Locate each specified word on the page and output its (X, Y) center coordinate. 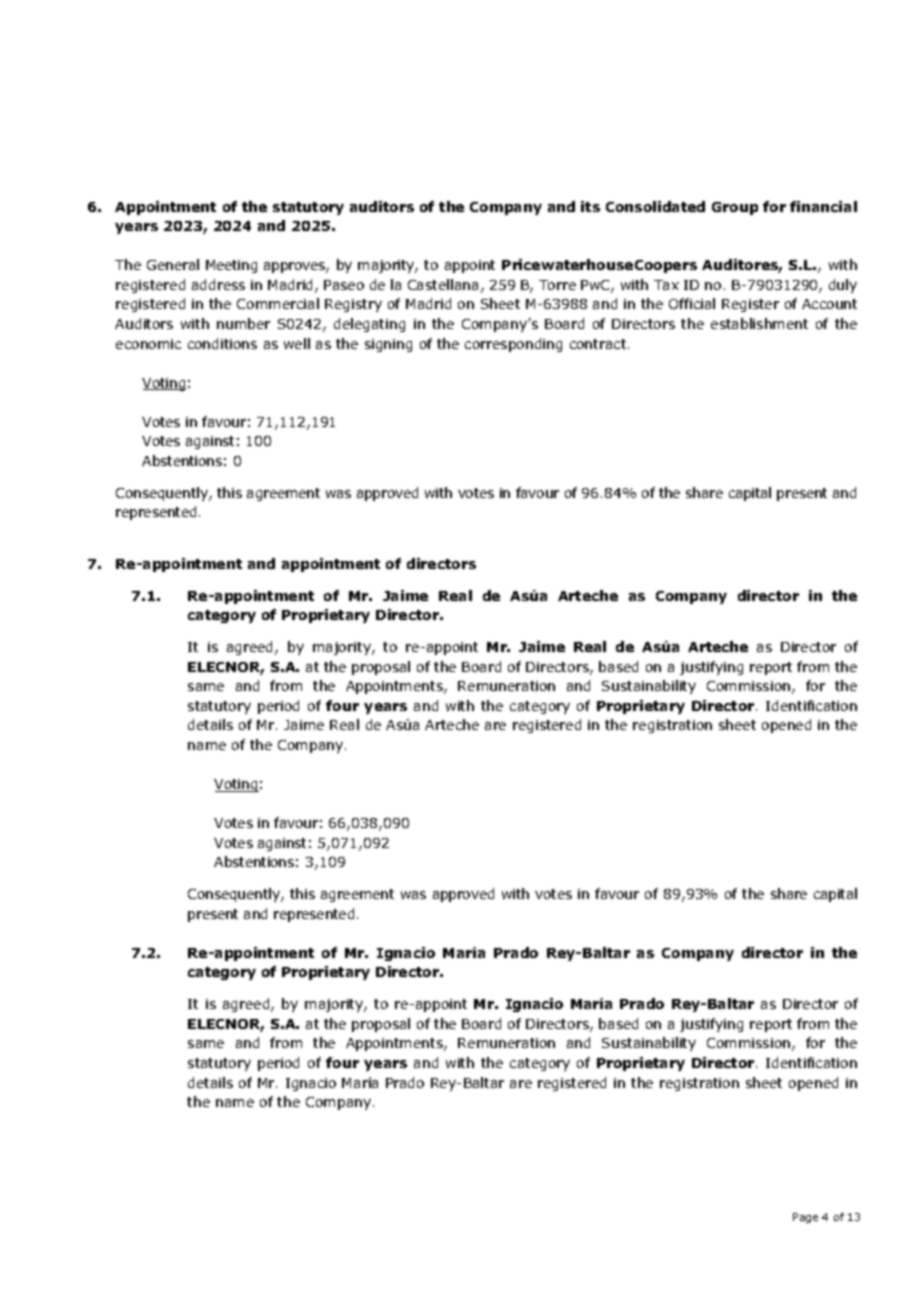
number (243, 323)
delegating (369, 325)
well (297, 343)
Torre (557, 285)
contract (599, 344)
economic (148, 344)
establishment (759, 323)
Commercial (278, 303)
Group (735, 208)
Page (805, 1218)
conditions (222, 343)
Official (692, 303)
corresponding (513, 345)
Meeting (231, 266)
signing (388, 345)
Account (829, 304)
